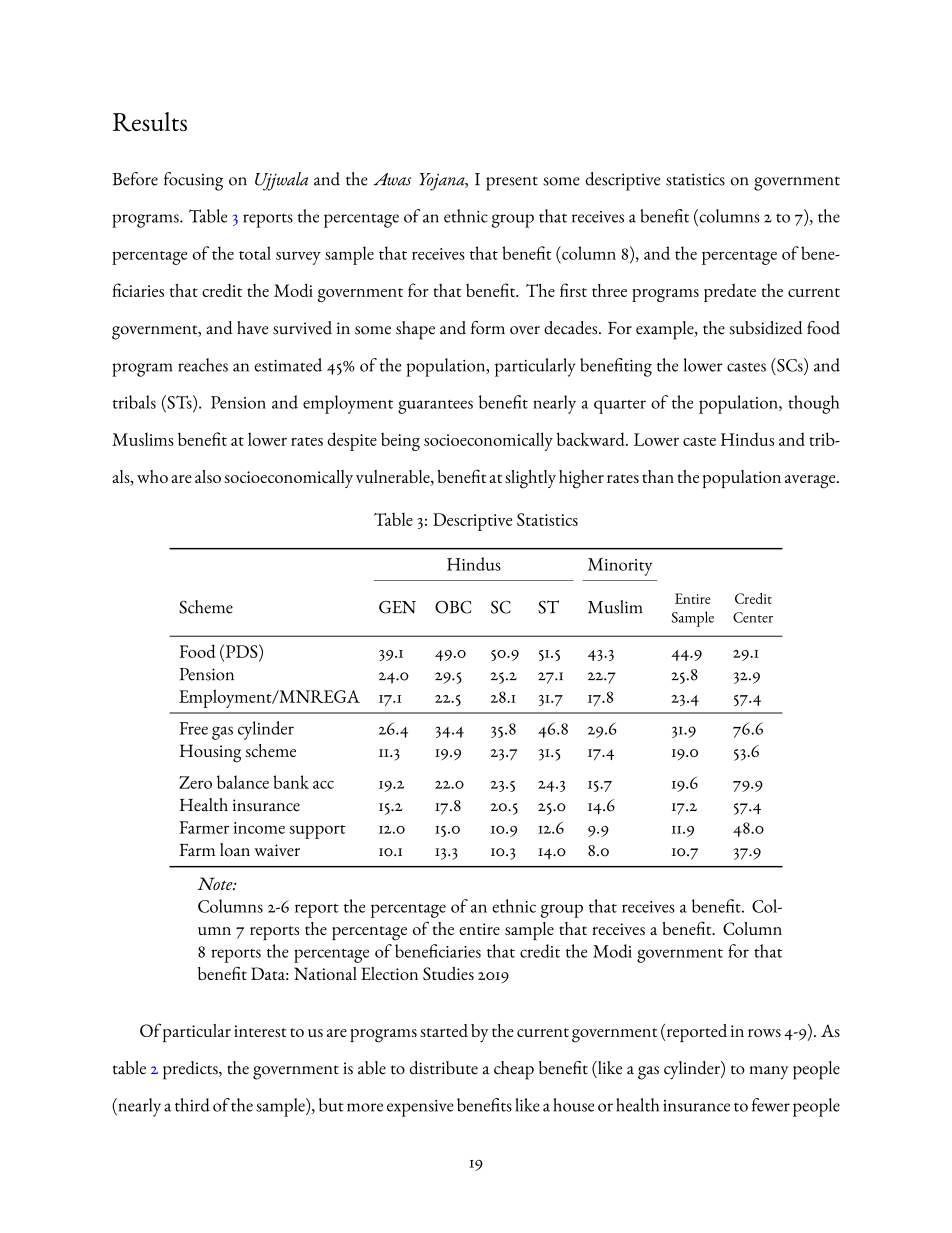  What do you see at coordinates (193, 181) in the image?
I see `focusing` at bounding box center [193, 181].
